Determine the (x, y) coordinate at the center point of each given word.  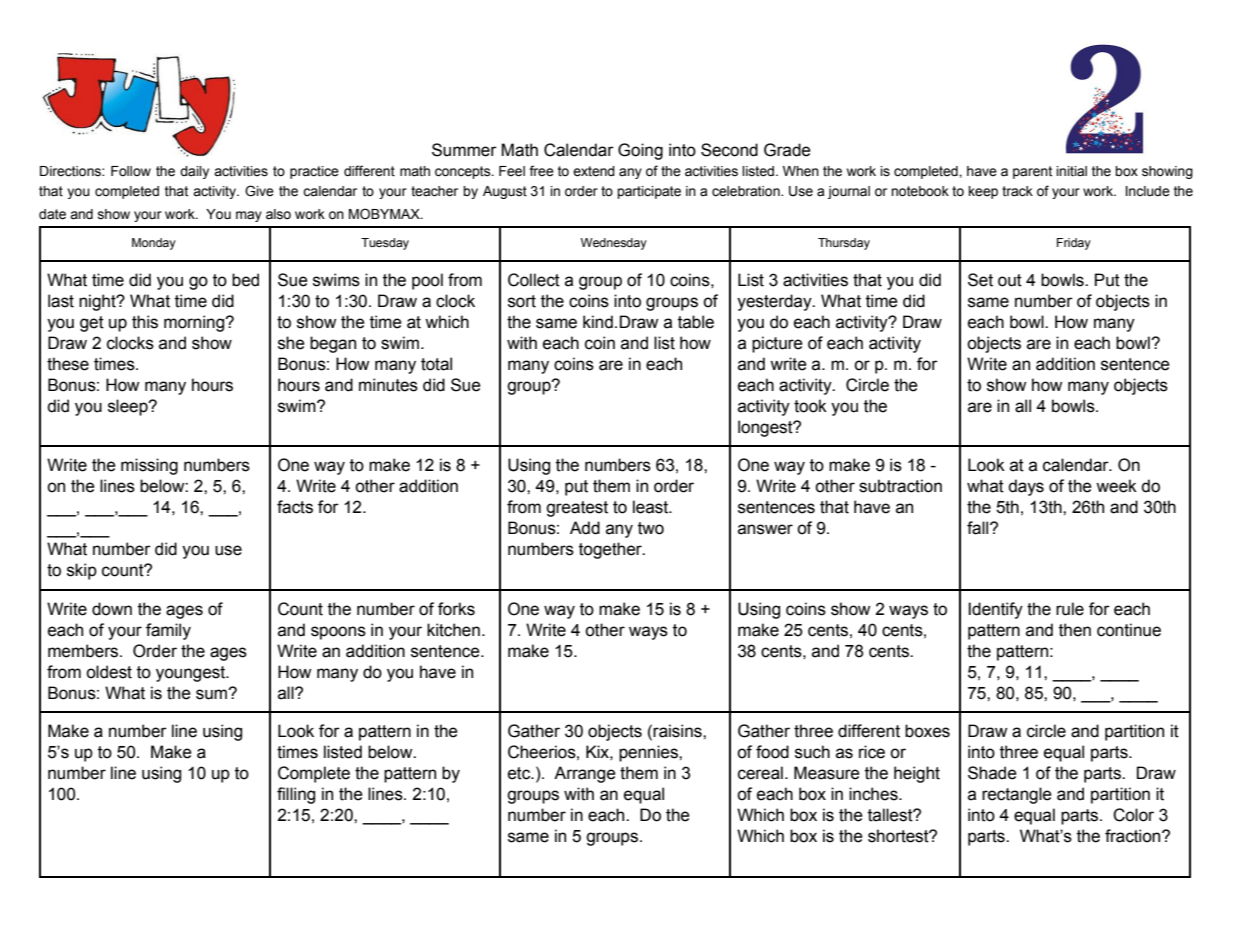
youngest (192, 674)
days (1026, 487)
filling (296, 795)
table (696, 322)
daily (194, 172)
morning (195, 323)
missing (149, 466)
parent (1032, 172)
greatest (577, 509)
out (1010, 280)
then (1075, 630)
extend (594, 171)
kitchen (453, 630)
